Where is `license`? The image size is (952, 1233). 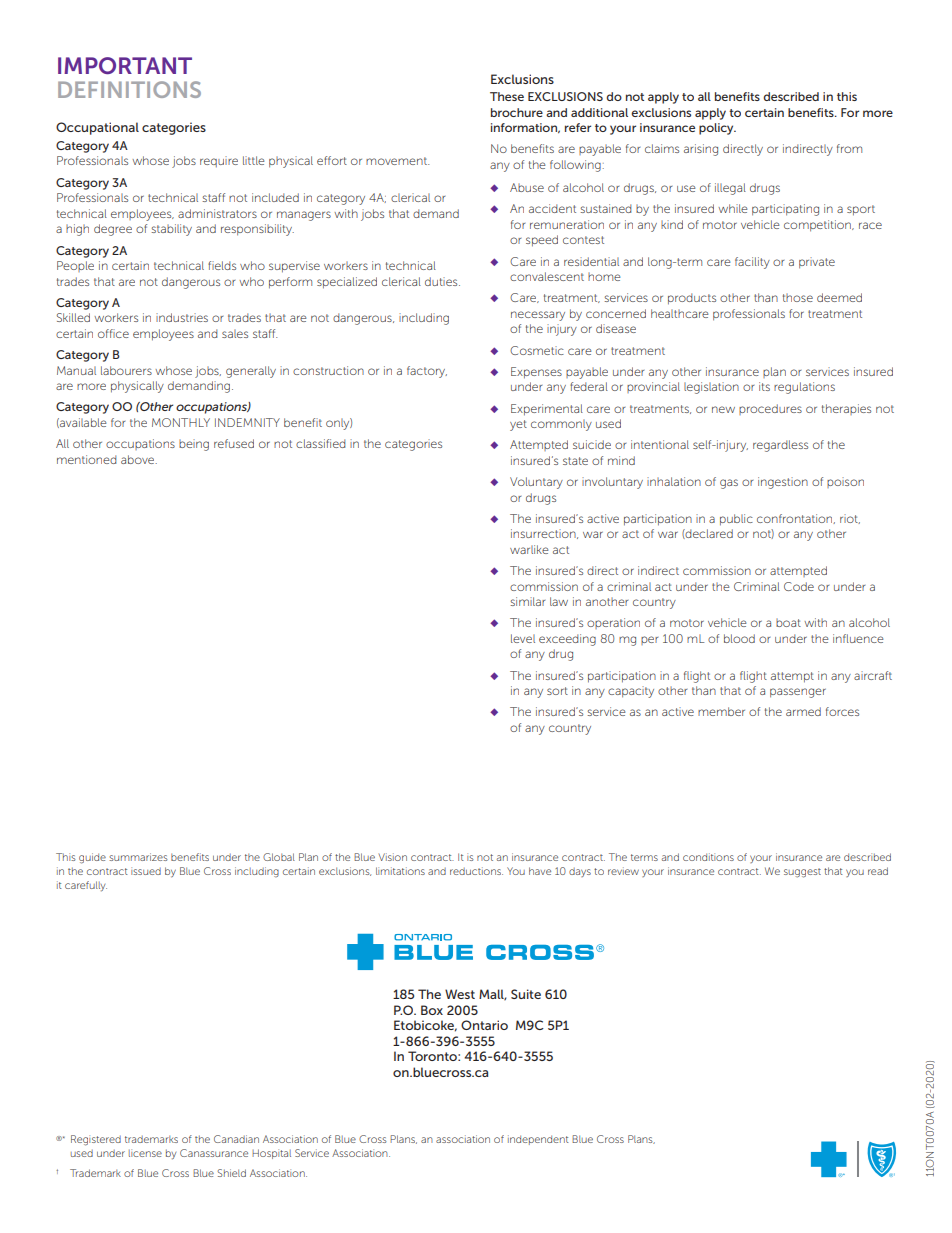
license is located at coordinates (145, 1153).
